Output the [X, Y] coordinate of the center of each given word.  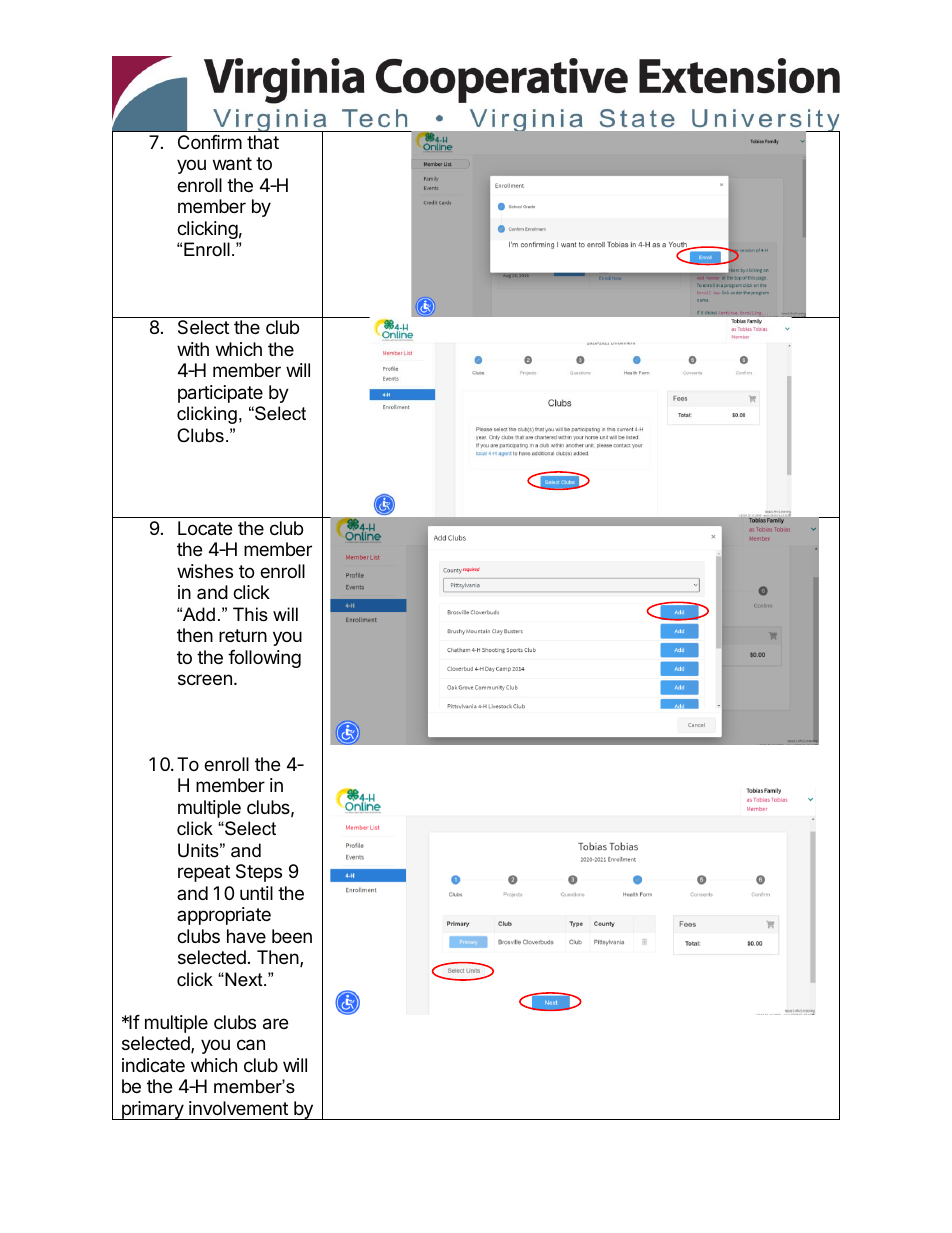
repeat [204, 873]
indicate [153, 1065]
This [250, 614]
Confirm [210, 142]
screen [205, 679]
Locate [205, 528]
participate [220, 394]
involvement [238, 1108]
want [232, 164]
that [263, 142]
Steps [259, 873]
